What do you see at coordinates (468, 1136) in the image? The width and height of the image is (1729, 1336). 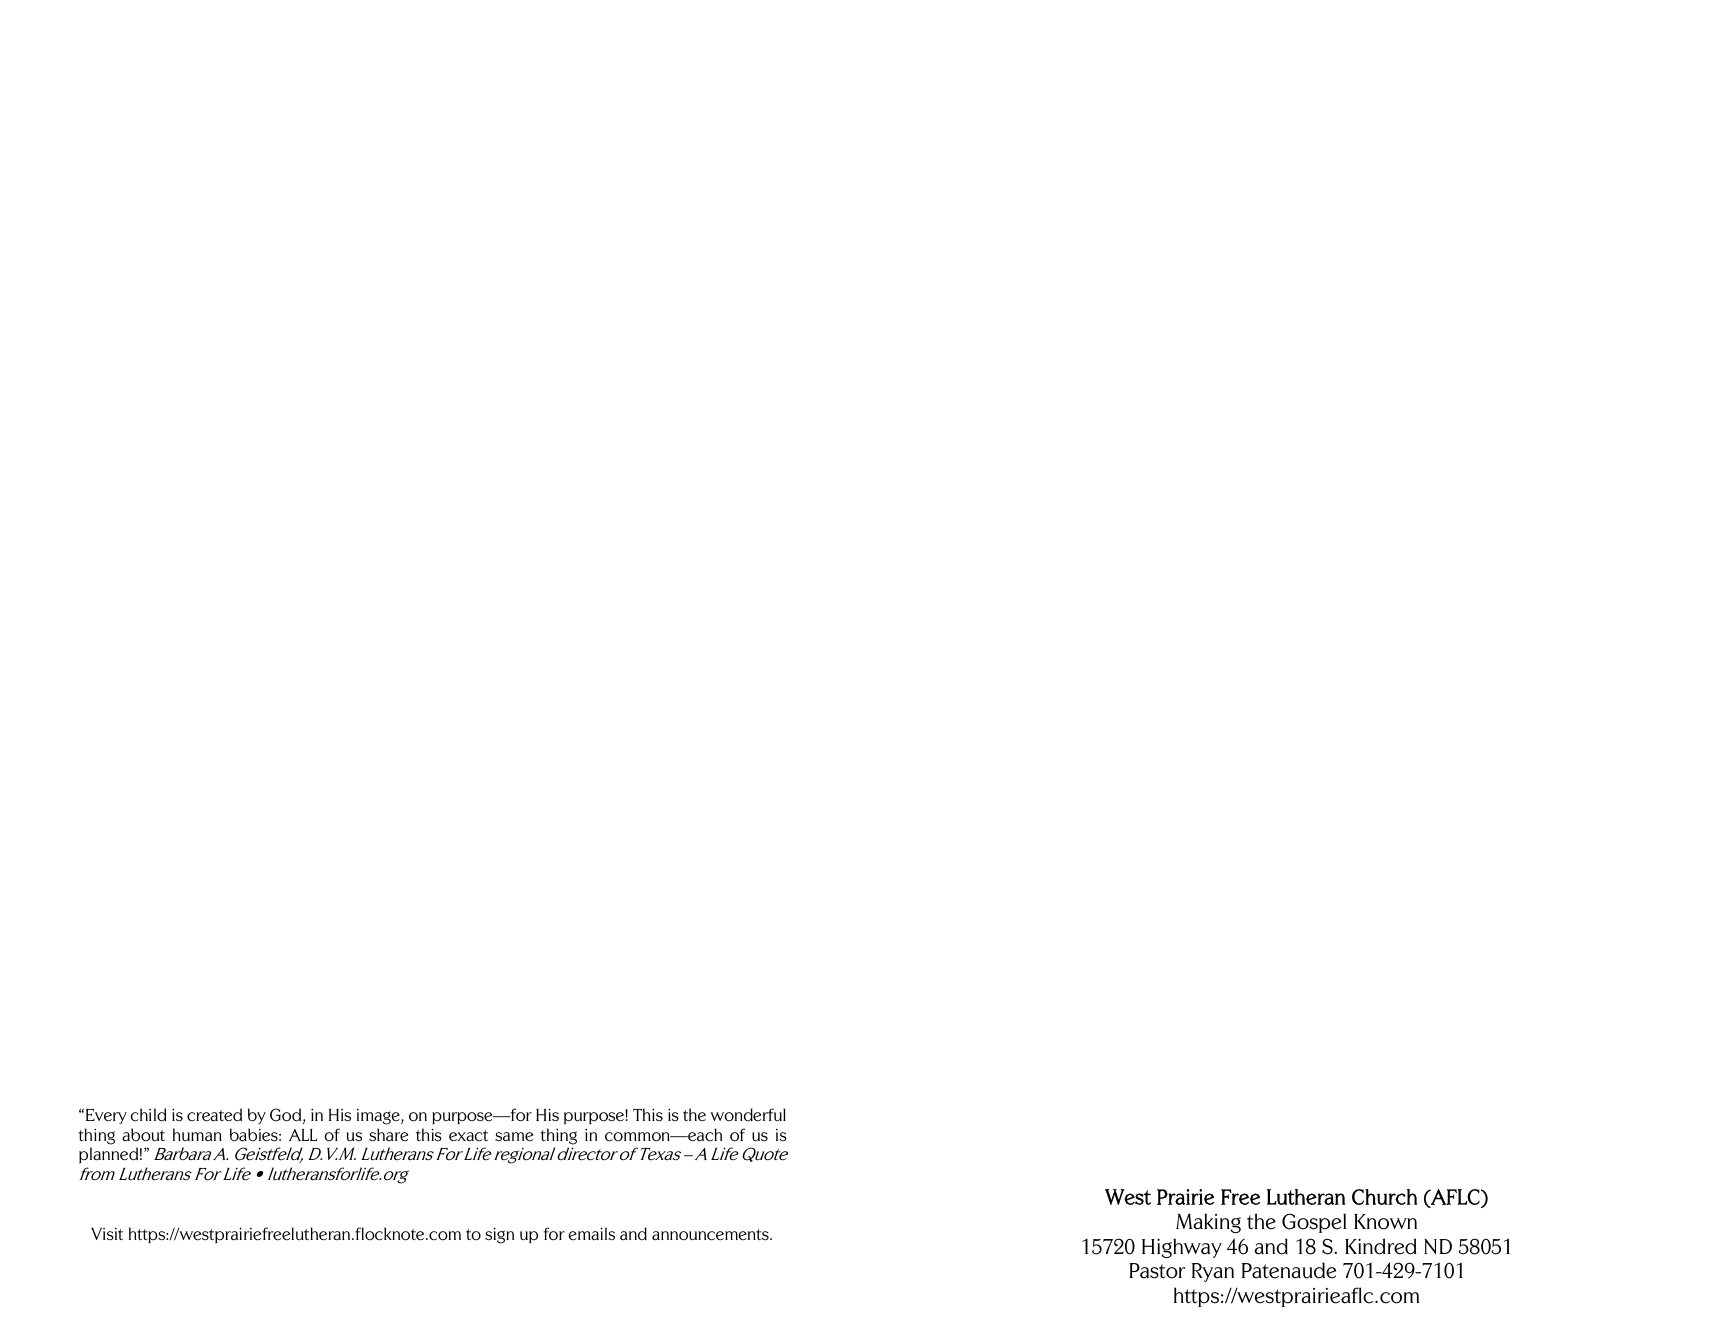 I see `exact` at bounding box center [468, 1136].
